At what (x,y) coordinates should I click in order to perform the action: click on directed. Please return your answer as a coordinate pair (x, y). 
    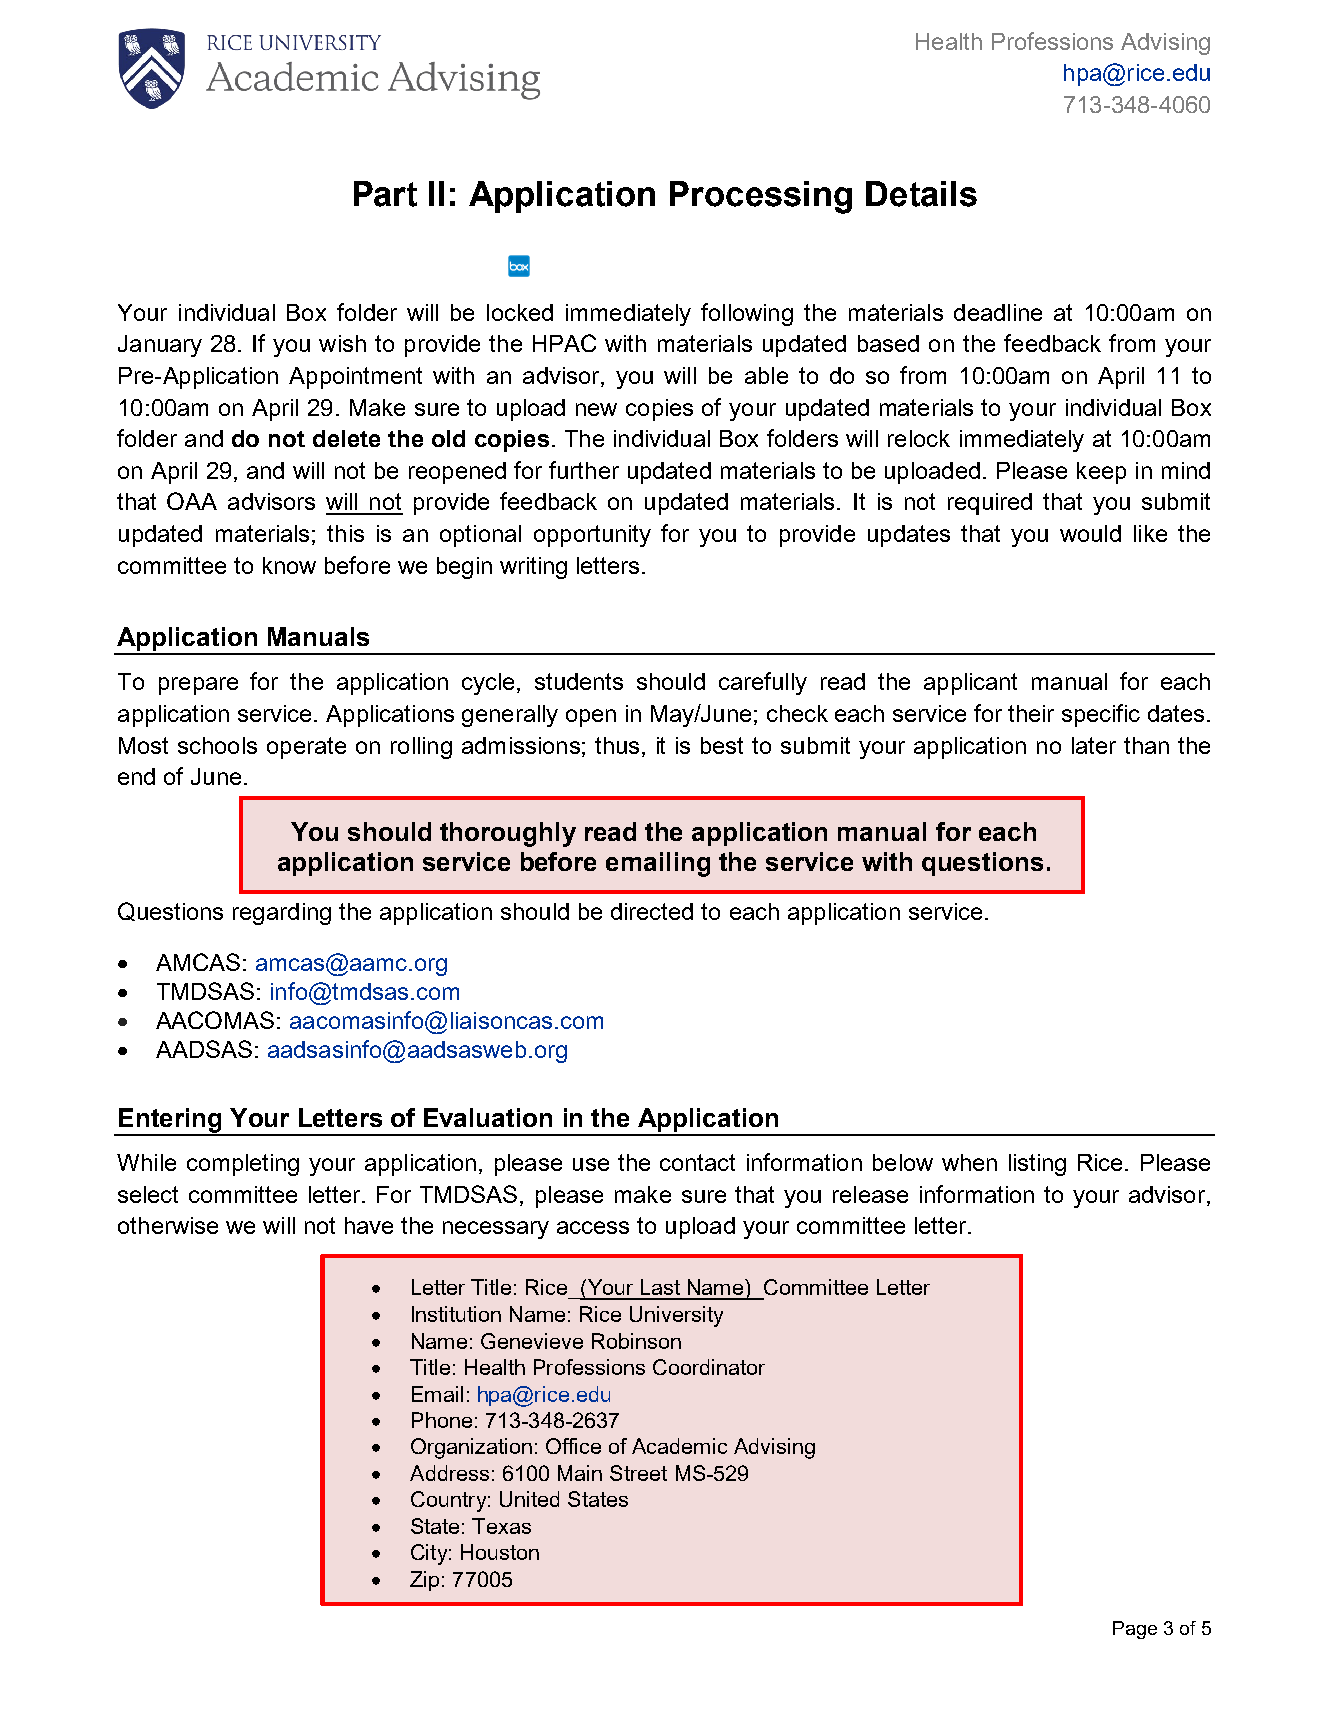
    Looking at the image, I should click on (652, 911).
